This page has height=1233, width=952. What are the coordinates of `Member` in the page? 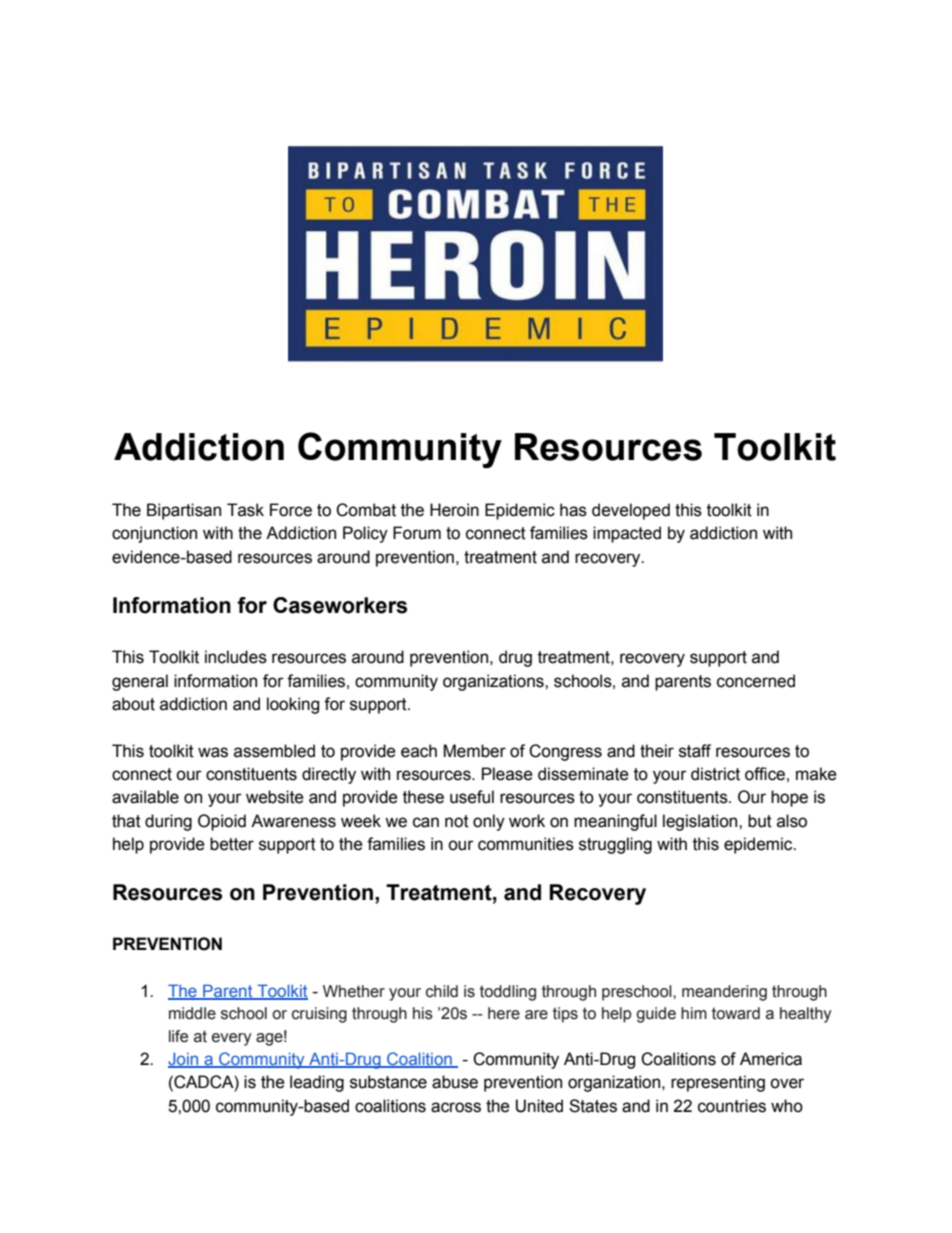 It's located at (474, 751).
